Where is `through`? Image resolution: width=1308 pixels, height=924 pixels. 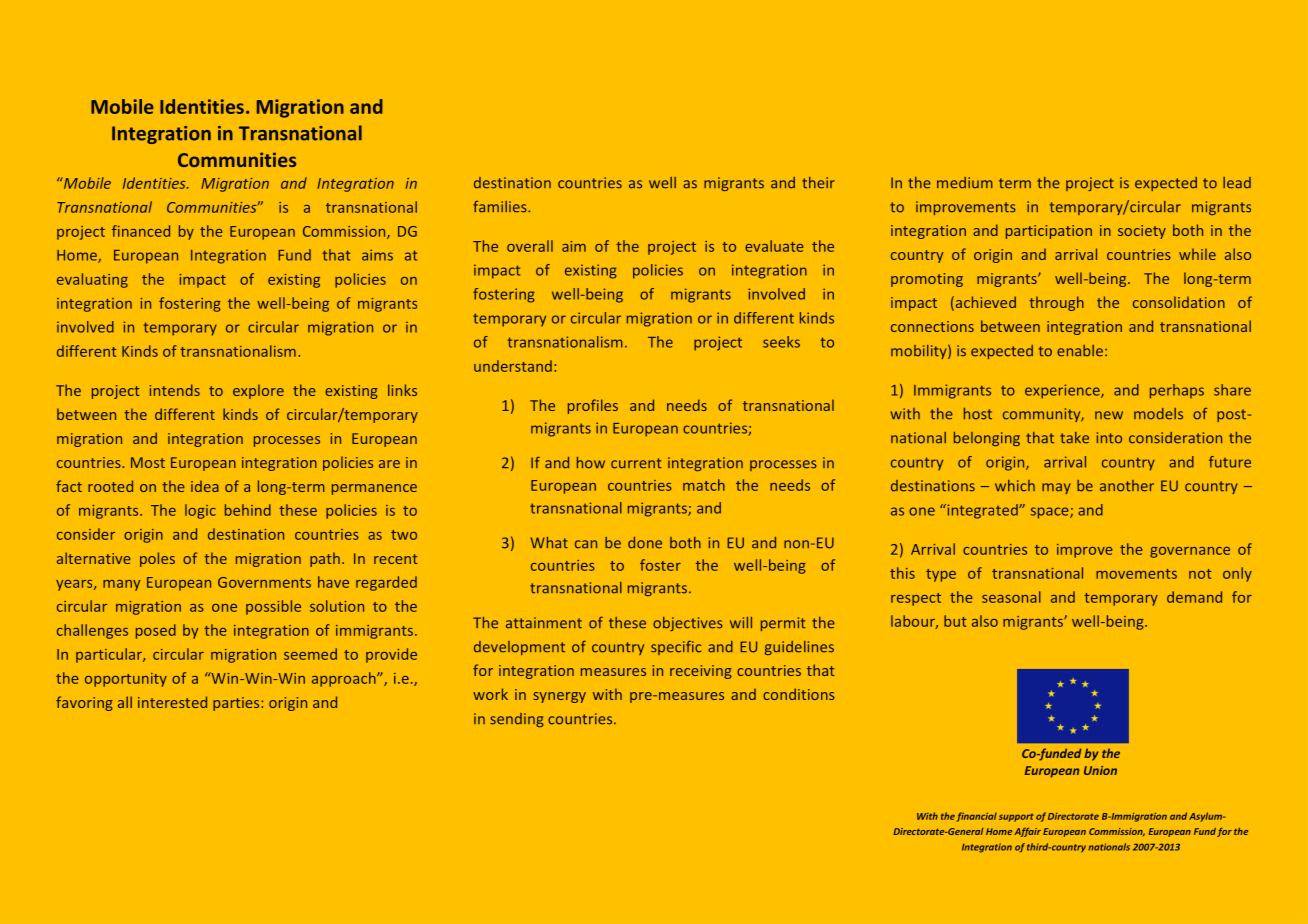 through is located at coordinates (1056, 303).
